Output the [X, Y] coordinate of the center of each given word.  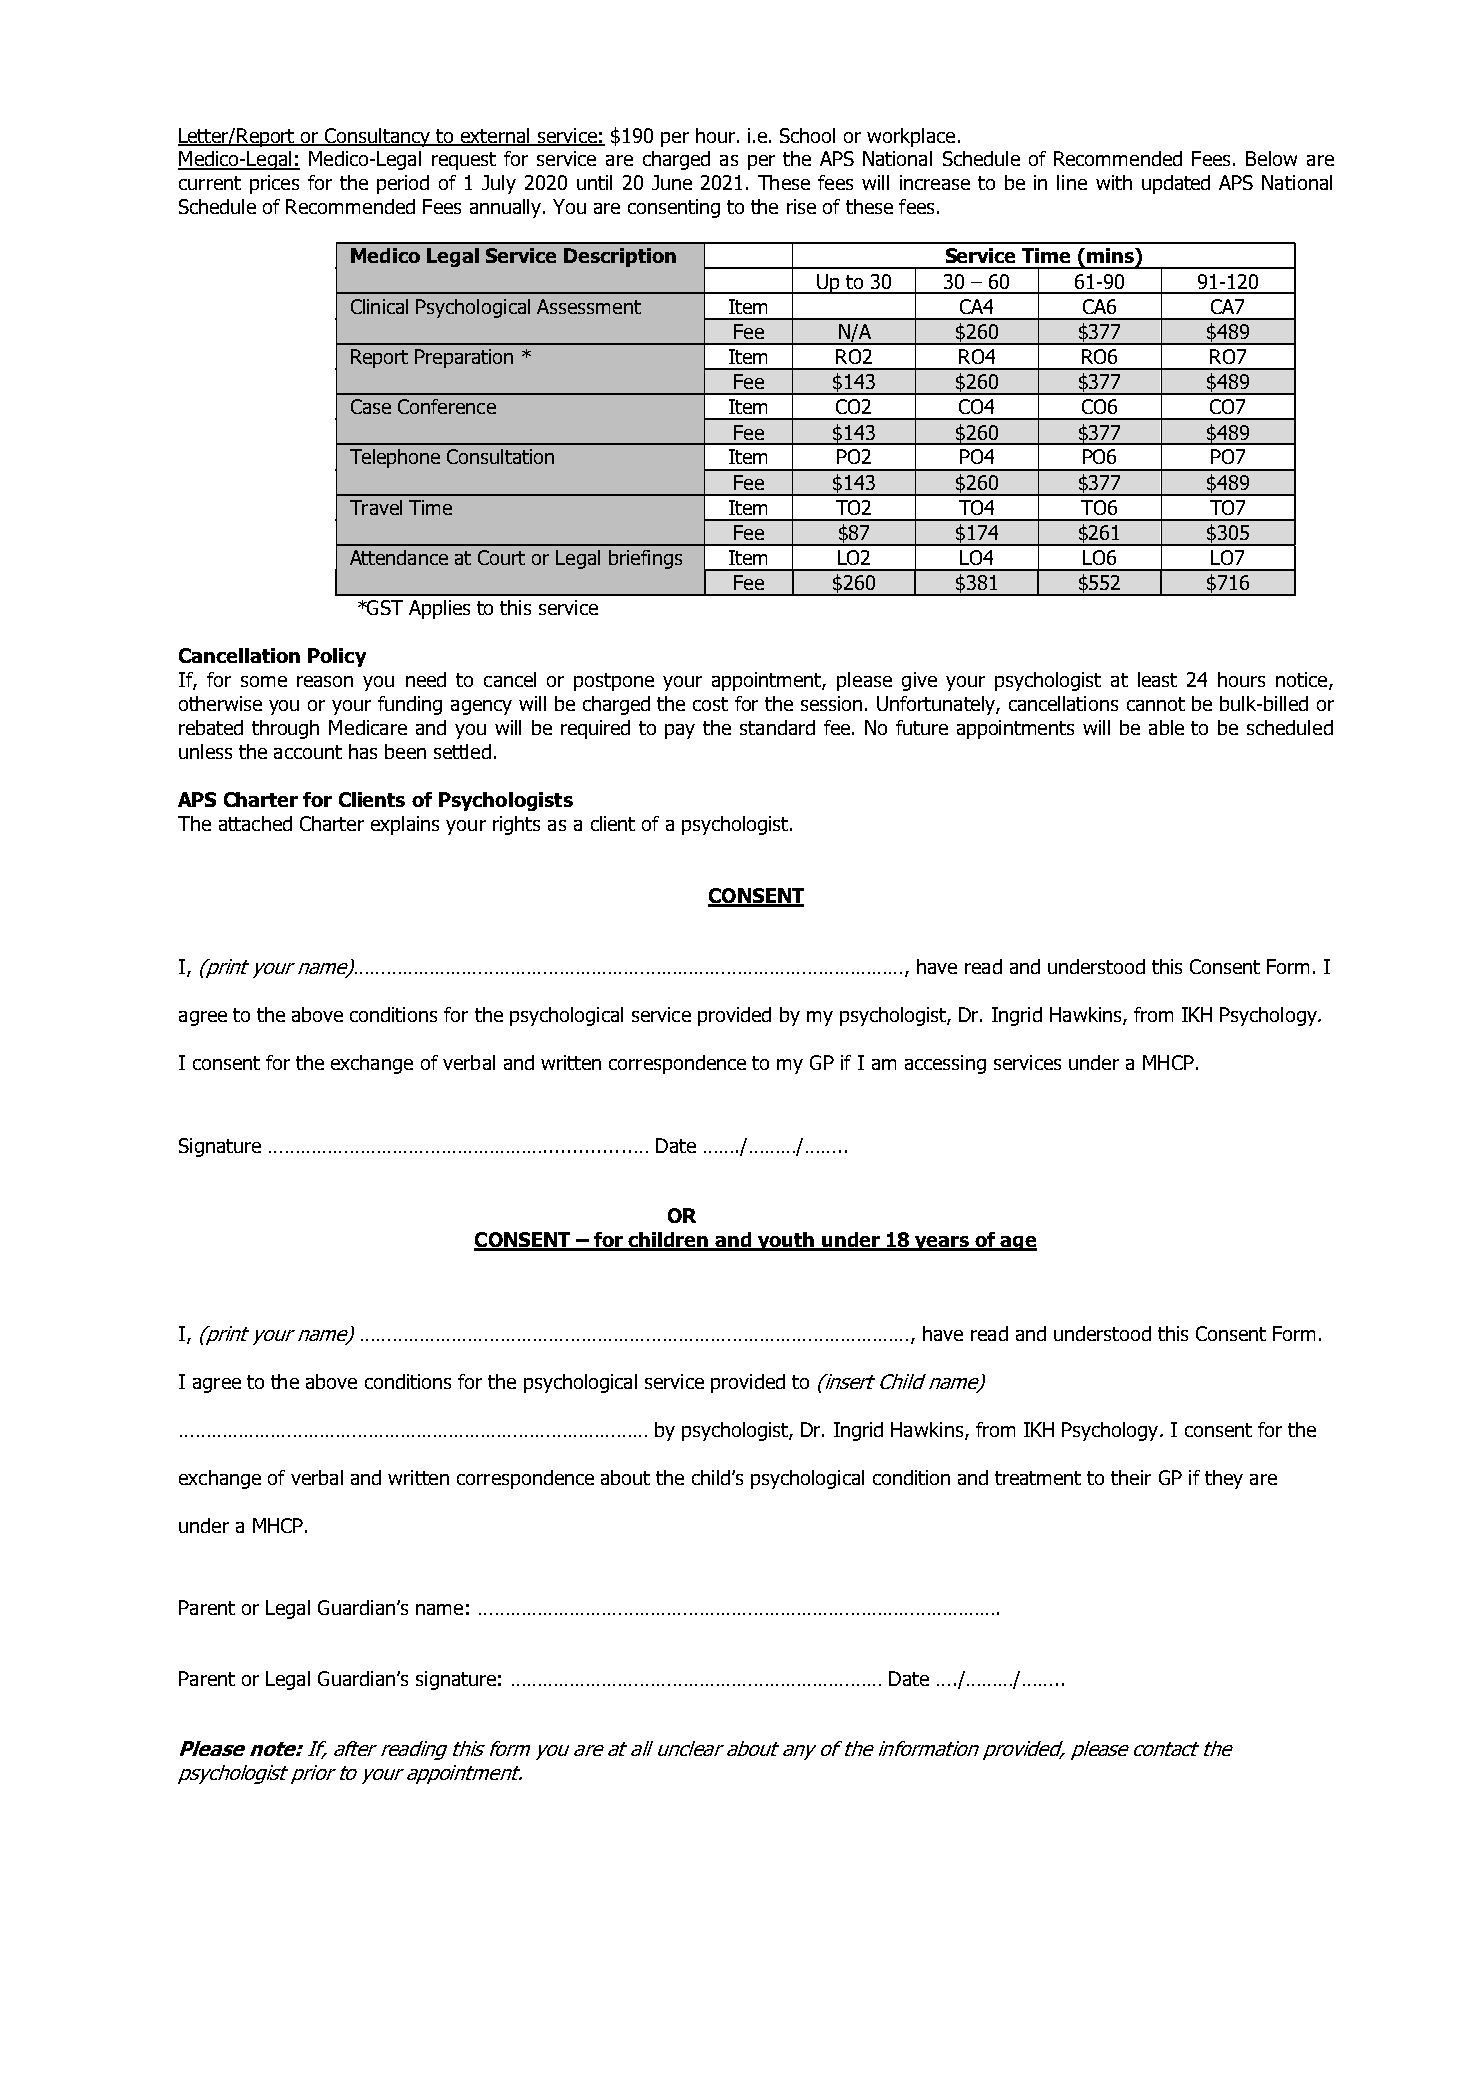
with [1114, 182]
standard [777, 727]
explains [405, 825]
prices [274, 184]
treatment [1038, 1478]
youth [785, 1241]
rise [801, 206]
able [1166, 727]
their [1131, 1477]
